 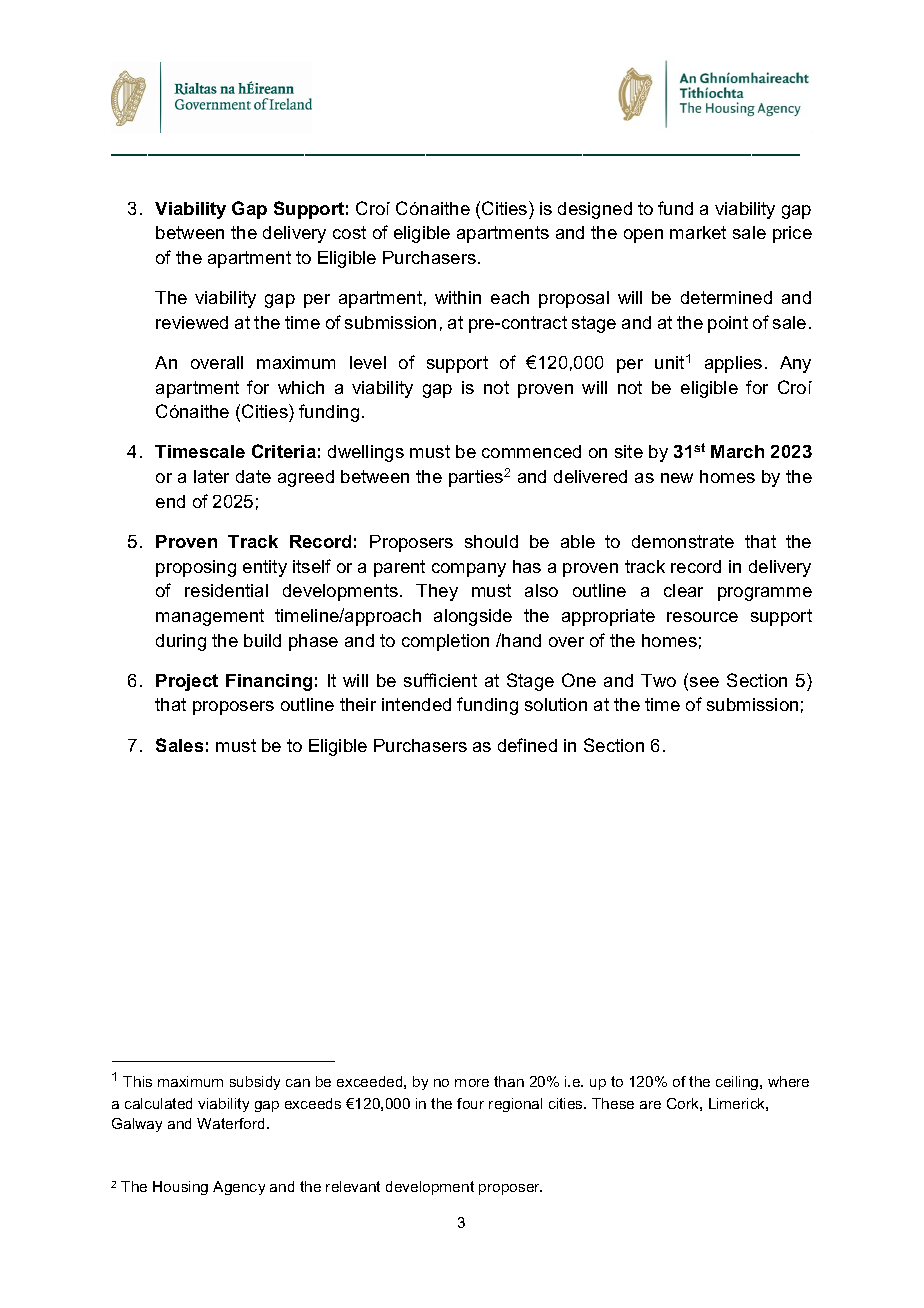 What do you see at coordinates (239, 1188) in the image?
I see `Agency` at bounding box center [239, 1188].
